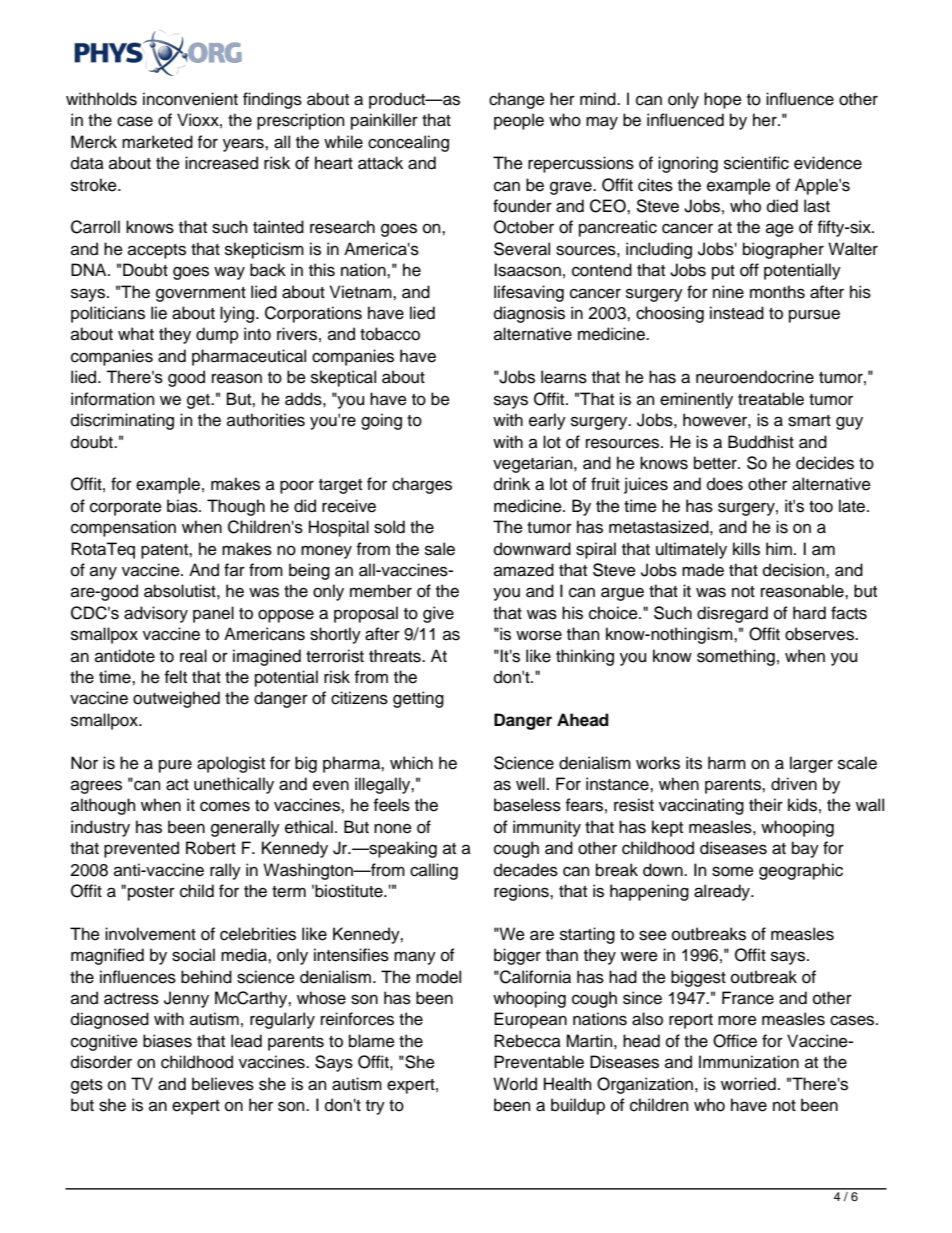  Describe the element at coordinates (157, 142) in the screenshot. I see `marketed` at that location.
